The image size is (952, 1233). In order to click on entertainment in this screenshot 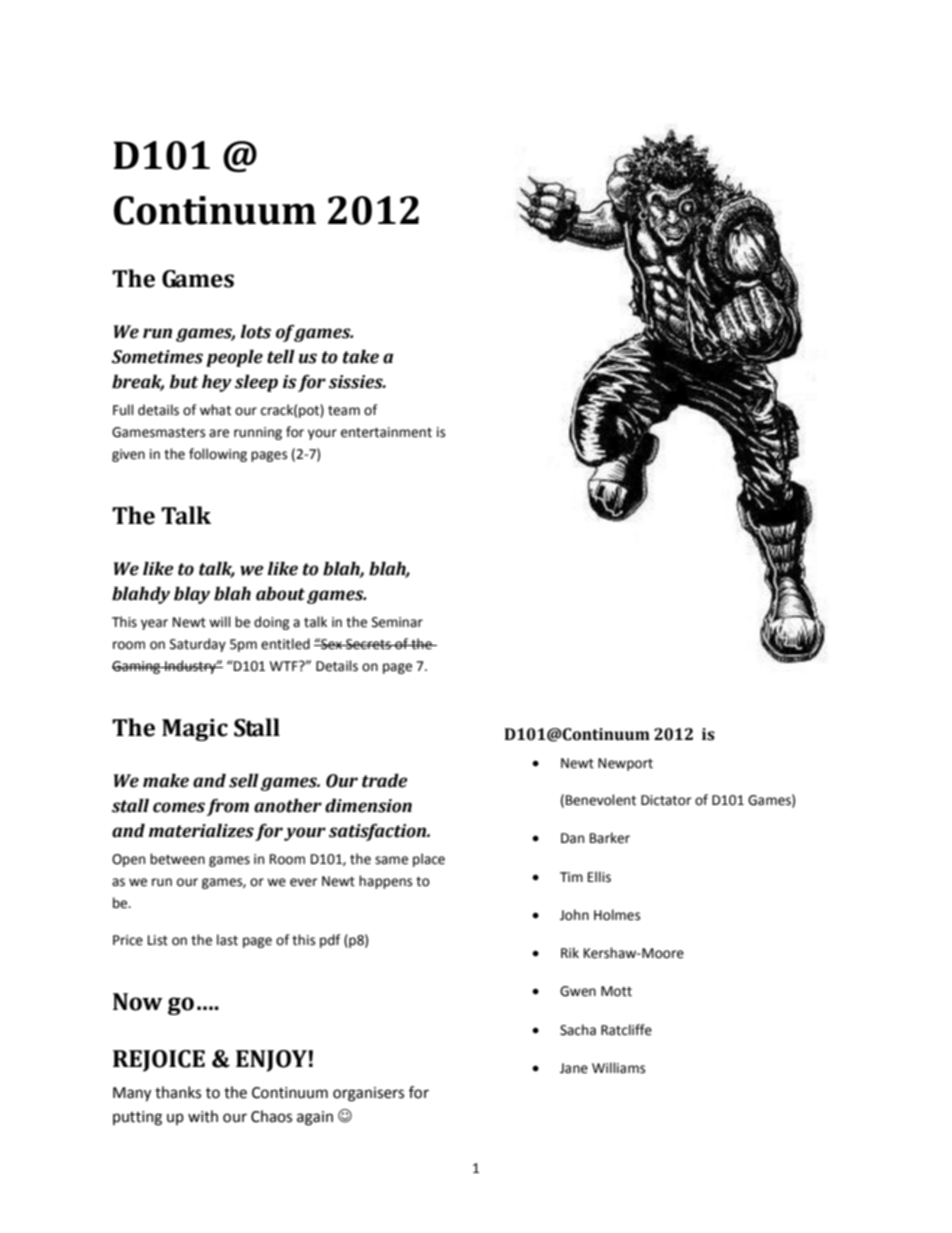, I will do `click(386, 432)`.
